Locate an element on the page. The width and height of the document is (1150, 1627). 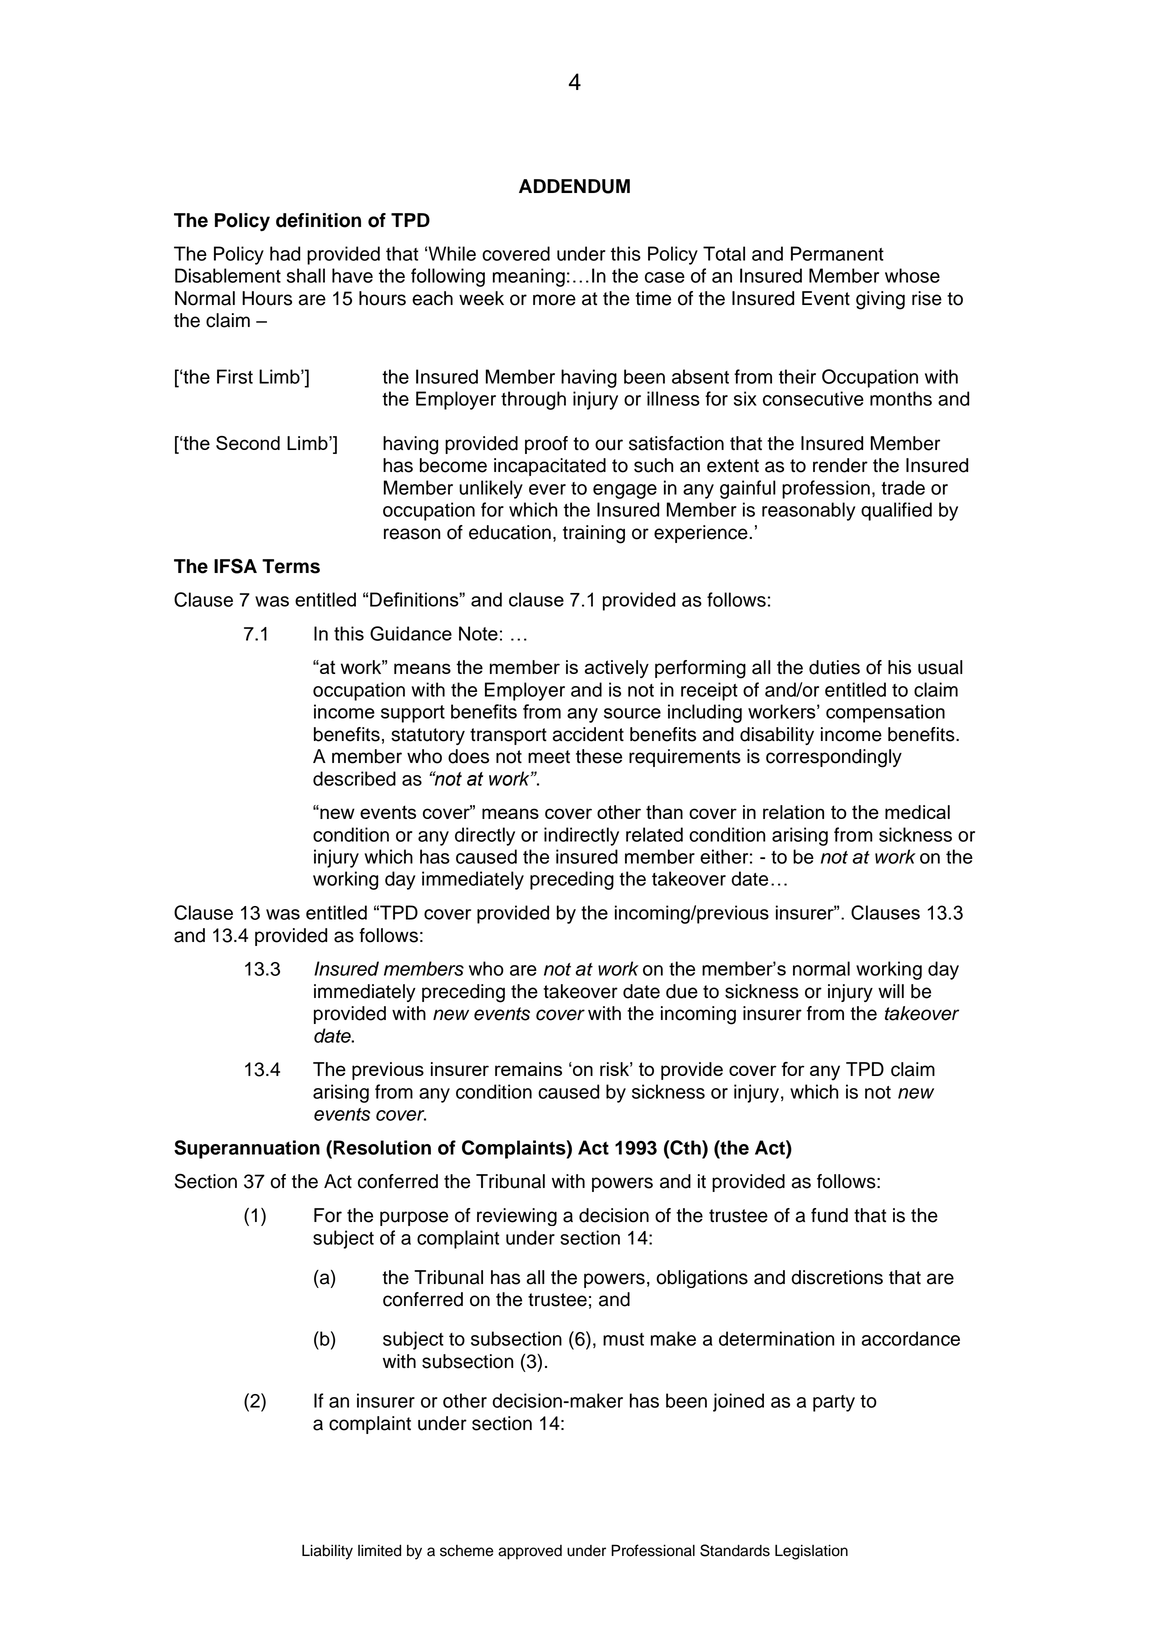
related is located at coordinates (654, 834).
